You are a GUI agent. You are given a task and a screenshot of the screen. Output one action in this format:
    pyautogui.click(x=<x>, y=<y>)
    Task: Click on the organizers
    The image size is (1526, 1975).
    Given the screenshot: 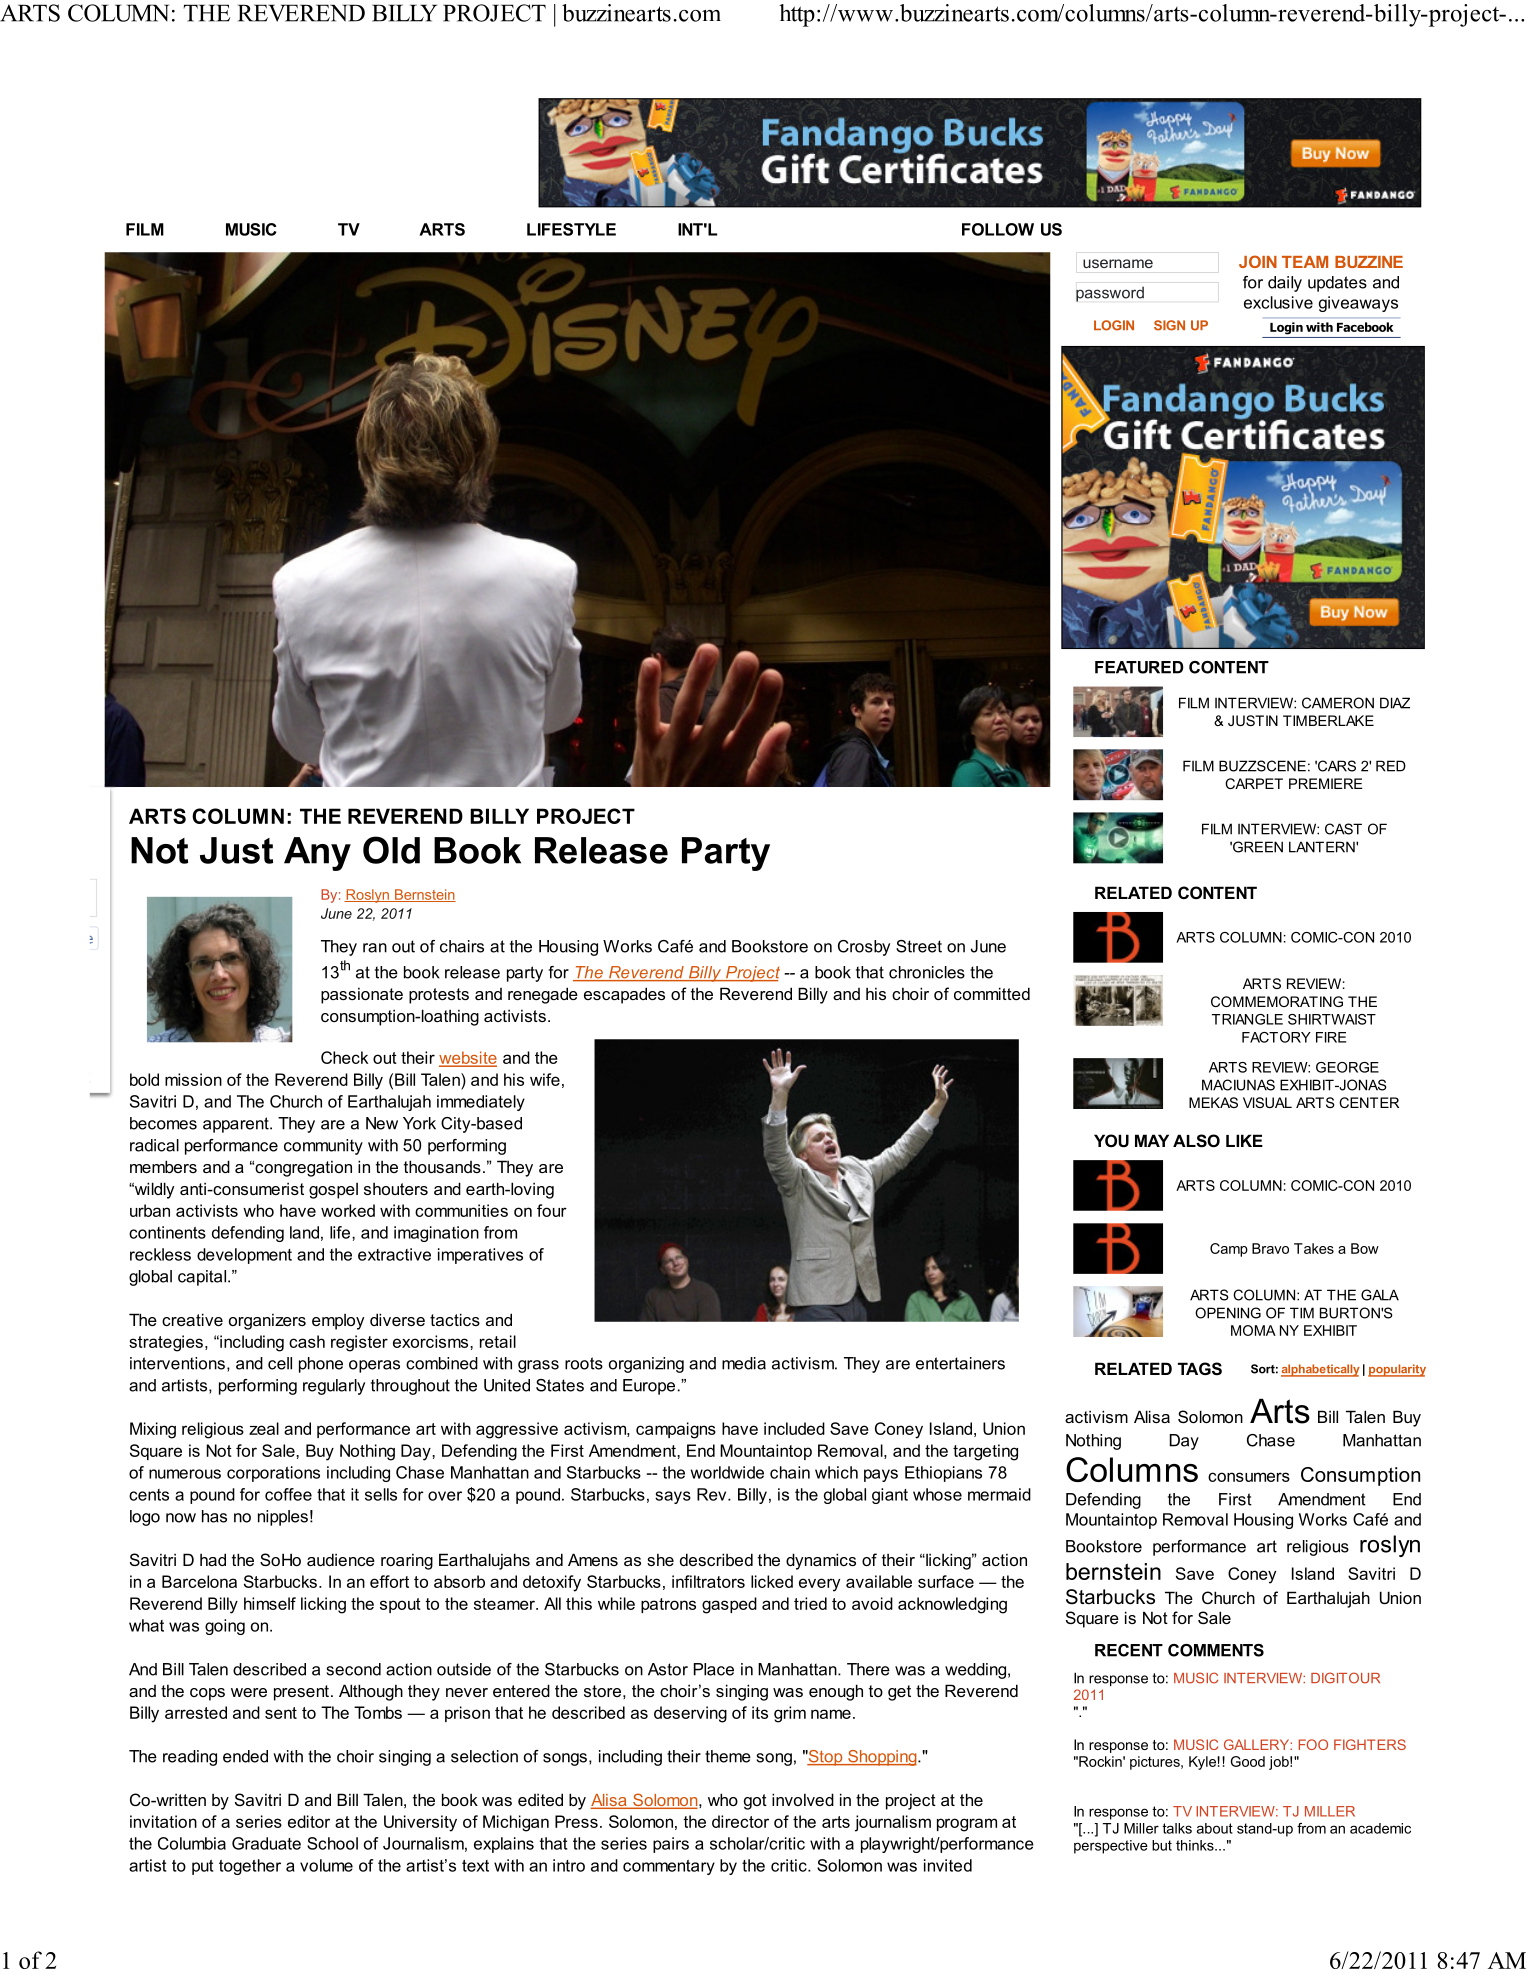 What is the action you would take?
    pyautogui.click(x=267, y=1322)
